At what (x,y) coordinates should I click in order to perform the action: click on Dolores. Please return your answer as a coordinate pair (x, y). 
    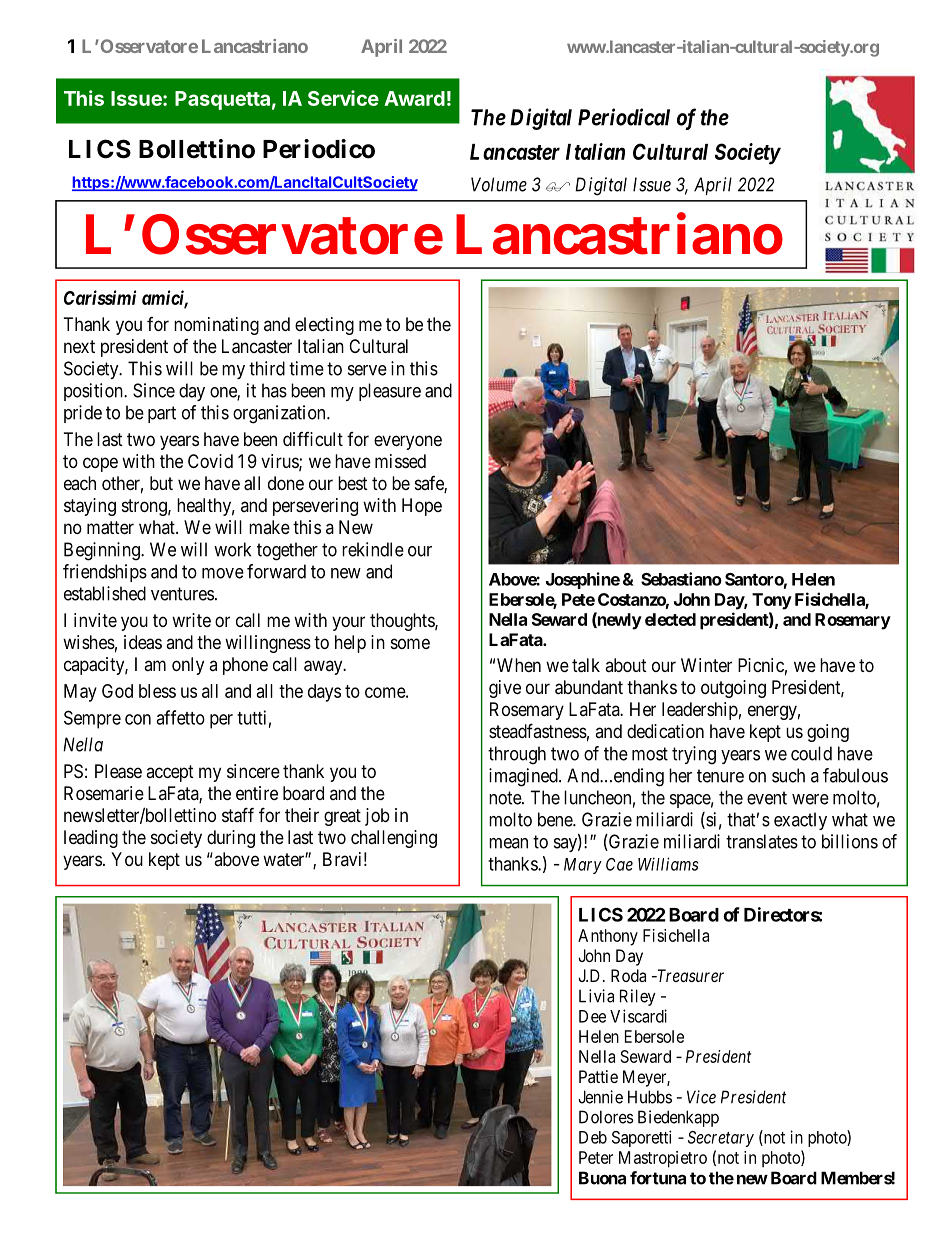
    Looking at the image, I should click on (606, 1117).
